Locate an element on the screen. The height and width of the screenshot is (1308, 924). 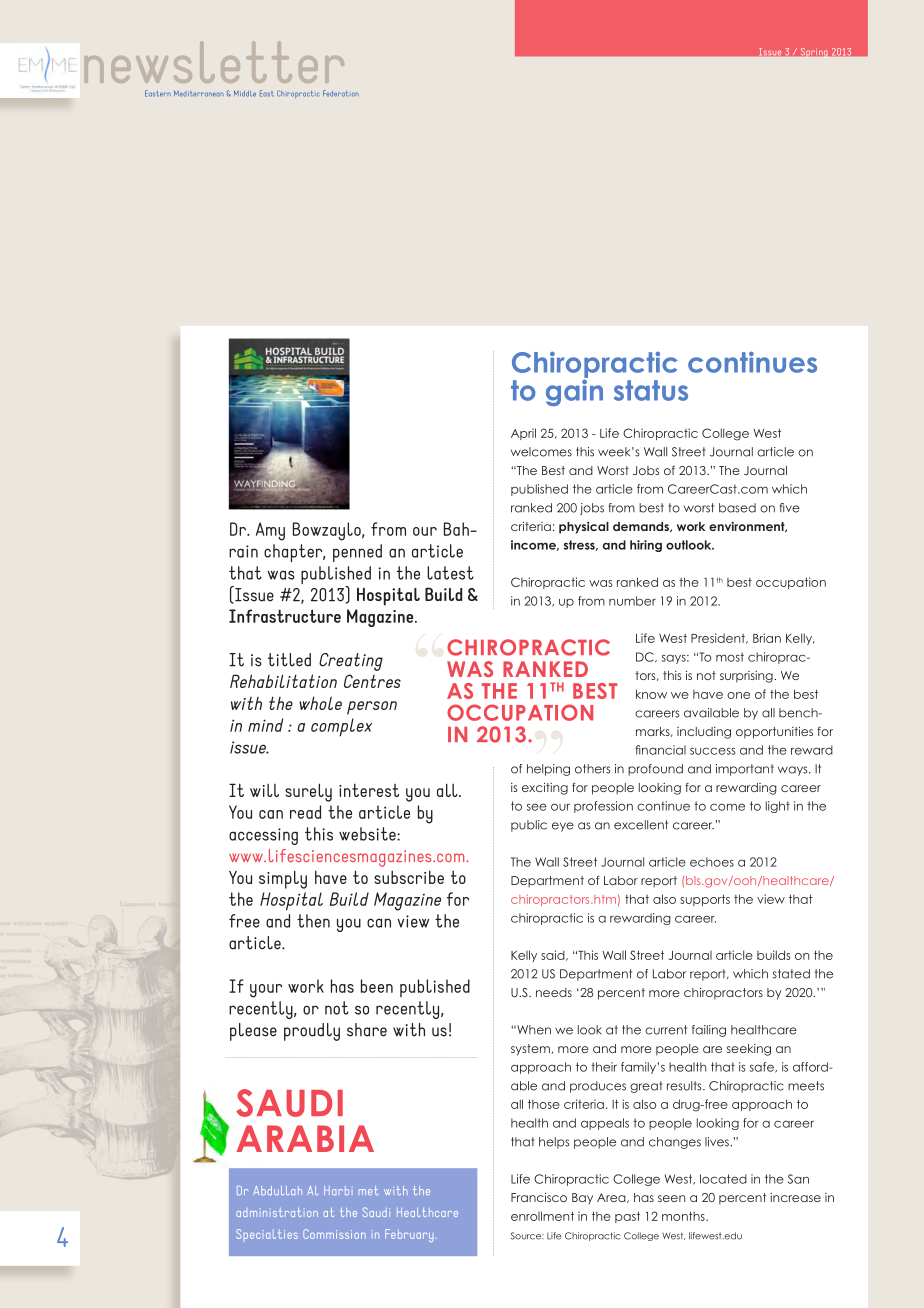
latest is located at coordinates (450, 573).
